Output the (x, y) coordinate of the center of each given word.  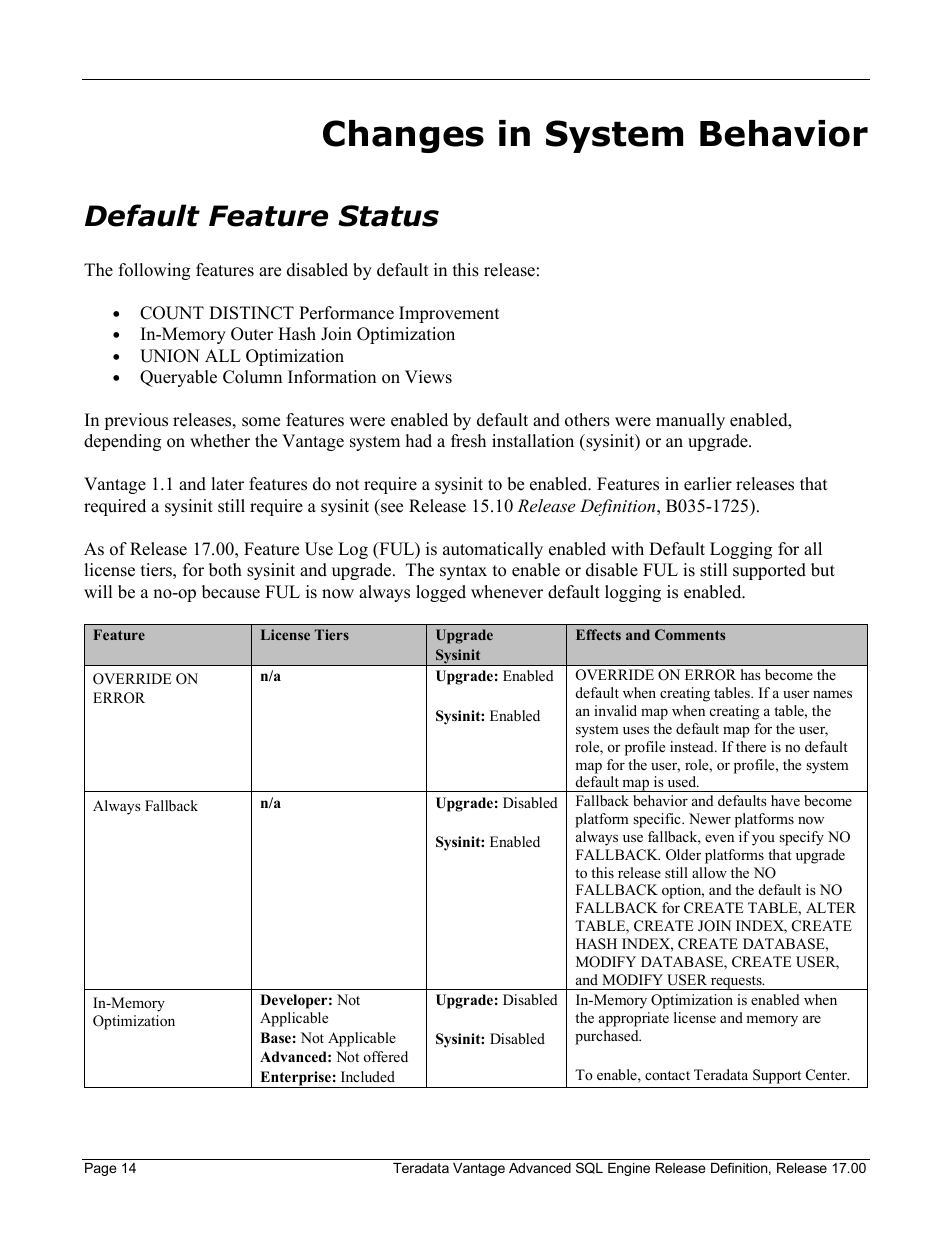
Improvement (449, 314)
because (231, 592)
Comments (690, 634)
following (154, 271)
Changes (403, 136)
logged (441, 593)
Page (100, 1169)
